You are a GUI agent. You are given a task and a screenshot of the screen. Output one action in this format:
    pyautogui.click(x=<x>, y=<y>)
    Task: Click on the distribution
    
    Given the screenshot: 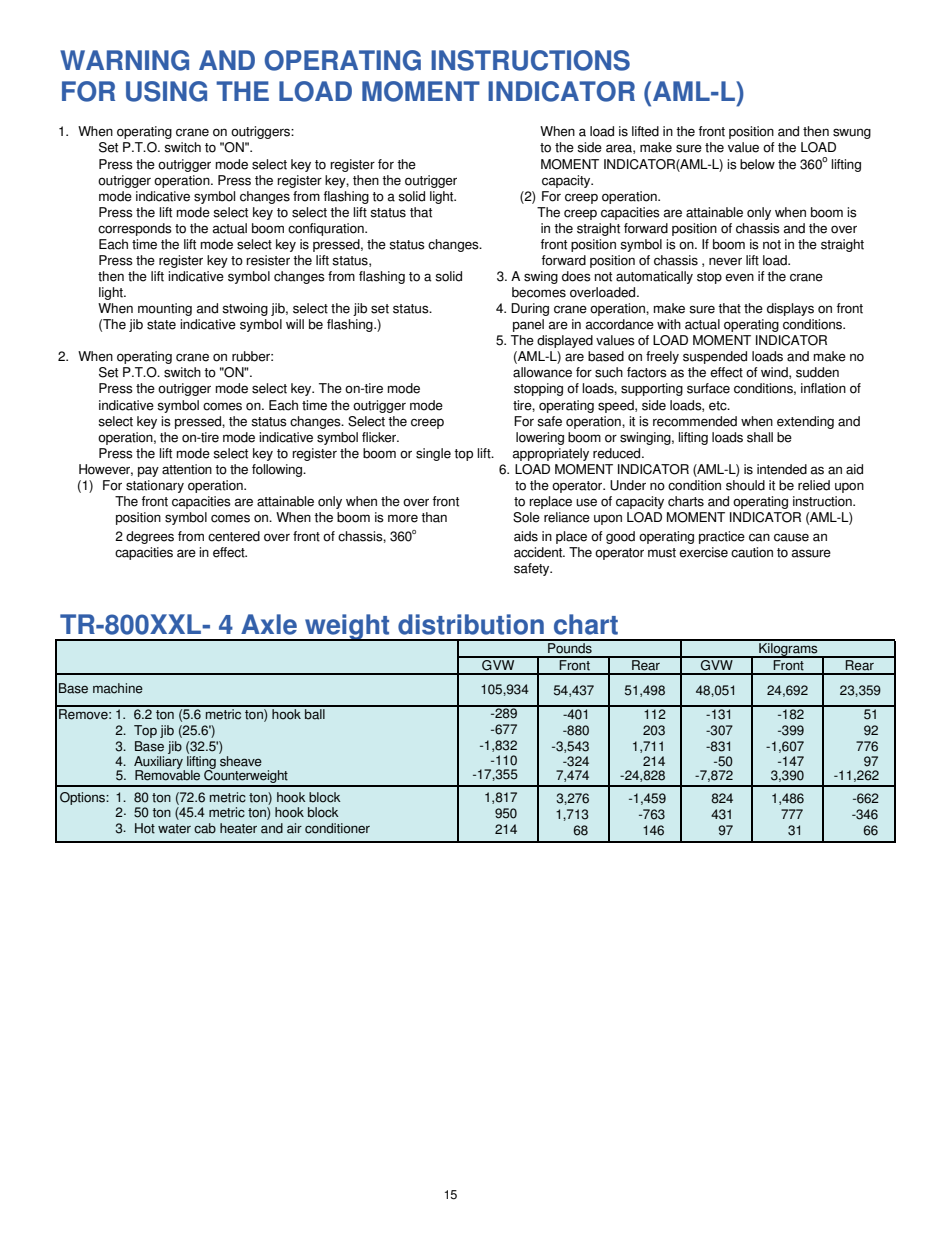 What is the action you would take?
    pyautogui.click(x=471, y=624)
